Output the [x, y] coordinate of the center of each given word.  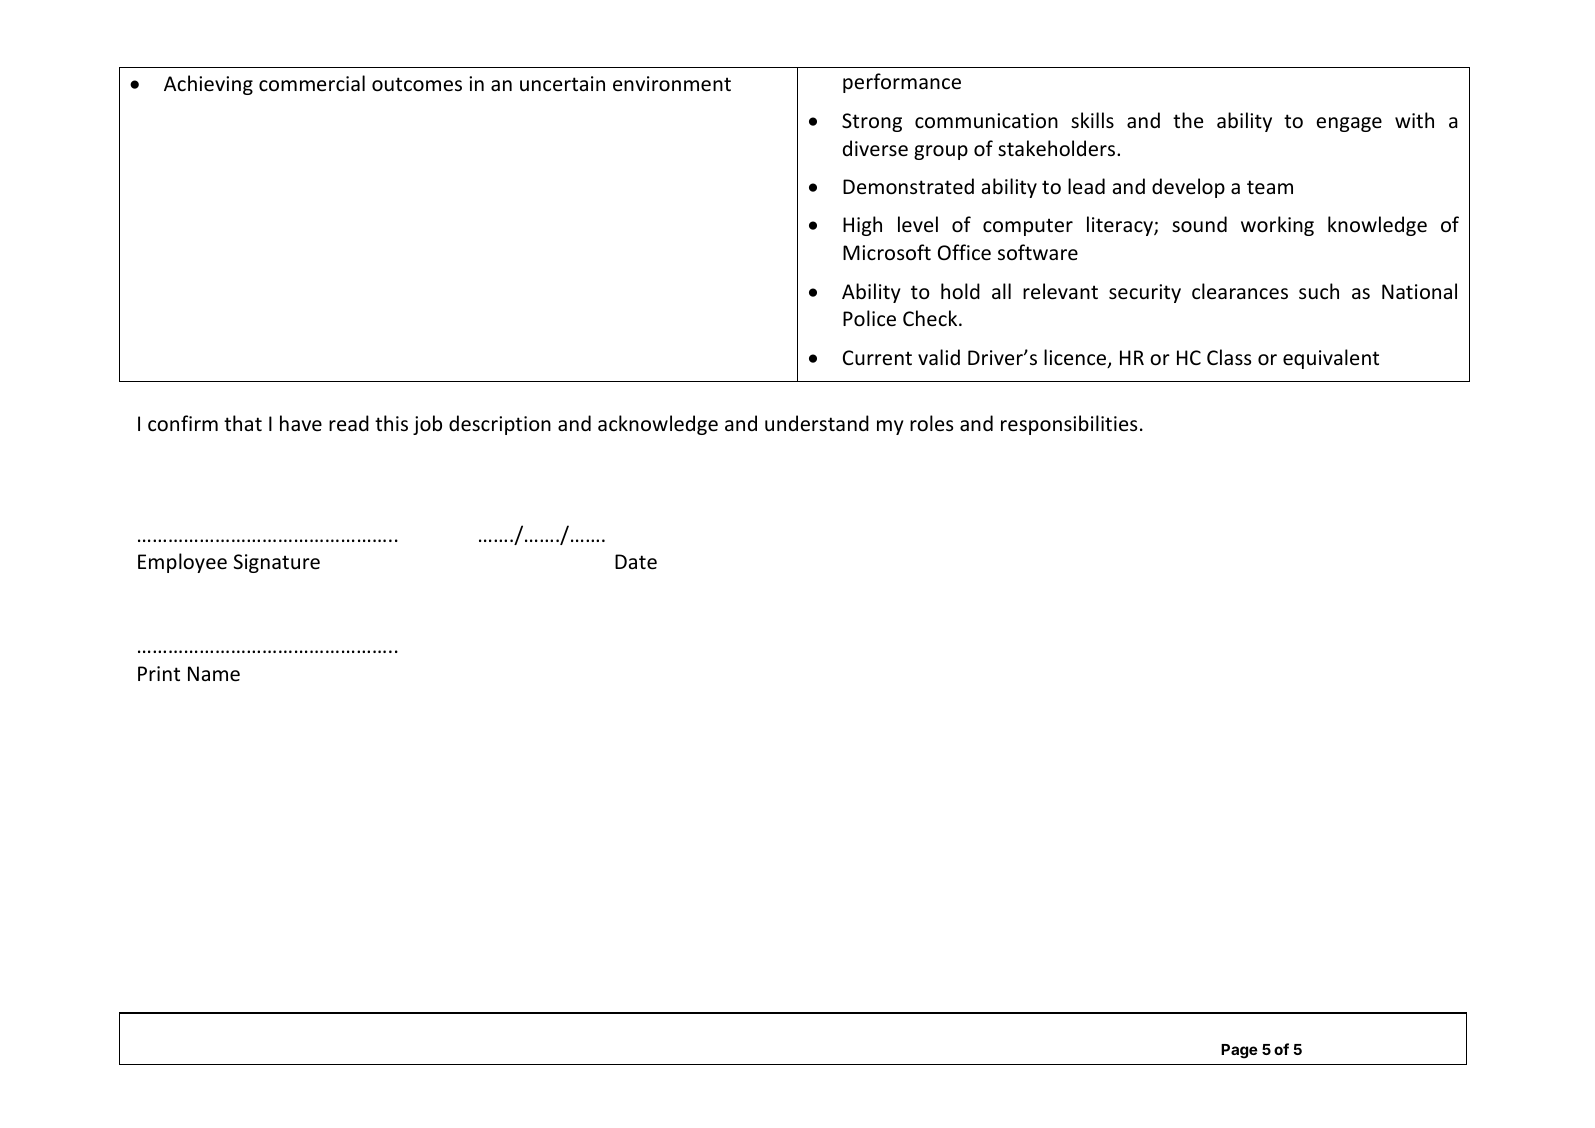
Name [214, 674]
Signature [277, 563]
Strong [872, 122]
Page [1239, 1051]
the [1188, 120]
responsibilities [1069, 425]
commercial [312, 83]
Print [159, 673]
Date [636, 562]
